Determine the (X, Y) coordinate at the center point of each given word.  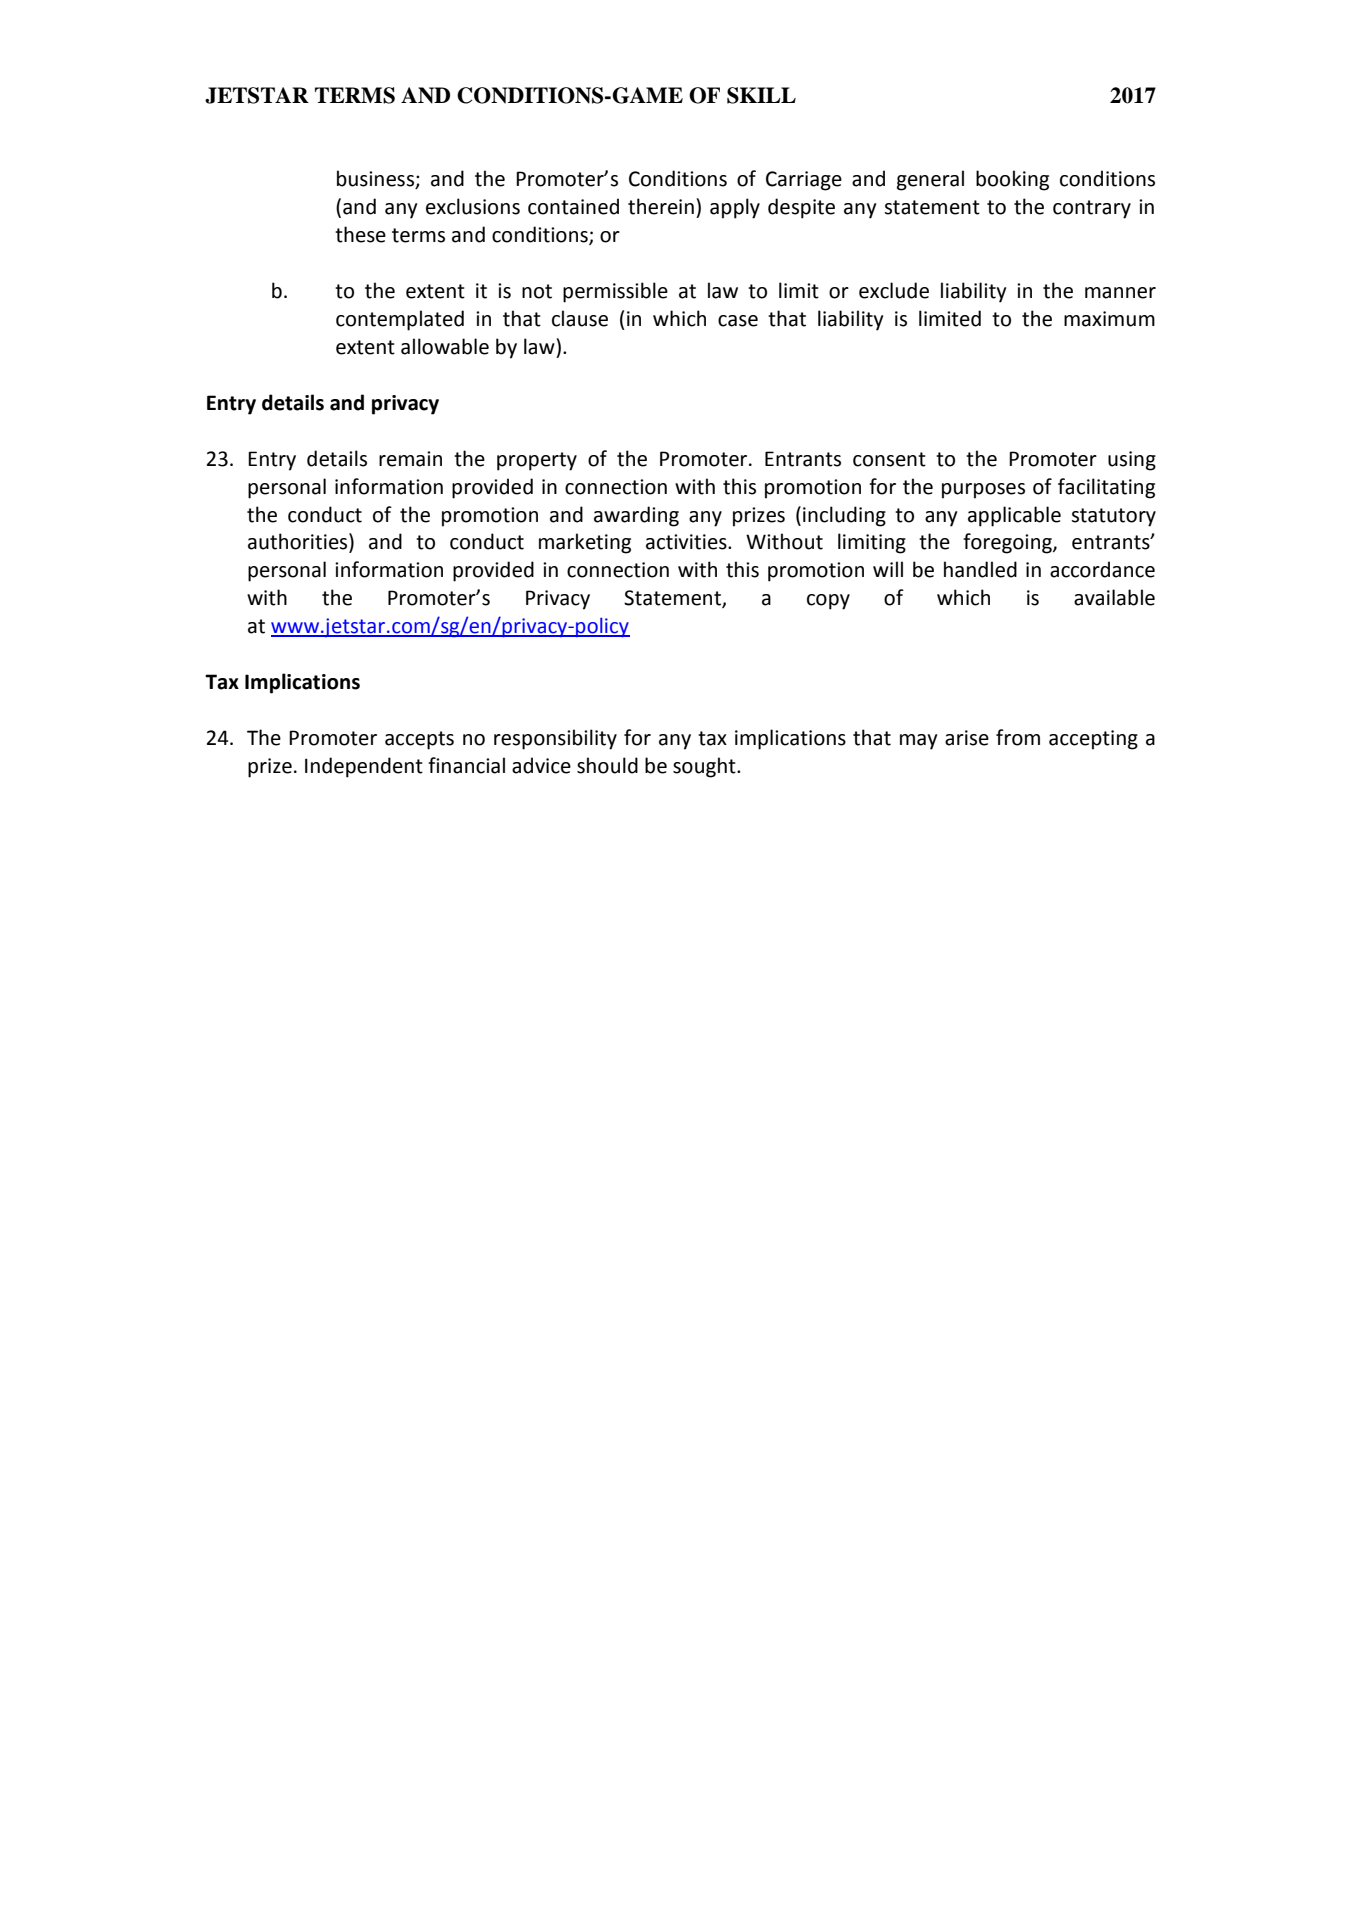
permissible (615, 292)
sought (705, 767)
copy (828, 602)
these (360, 234)
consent (889, 459)
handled (980, 569)
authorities (299, 542)
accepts (419, 740)
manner (1120, 293)
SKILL (761, 95)
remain (410, 459)
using (1132, 461)
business (376, 179)
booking (1012, 180)
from (1018, 737)
